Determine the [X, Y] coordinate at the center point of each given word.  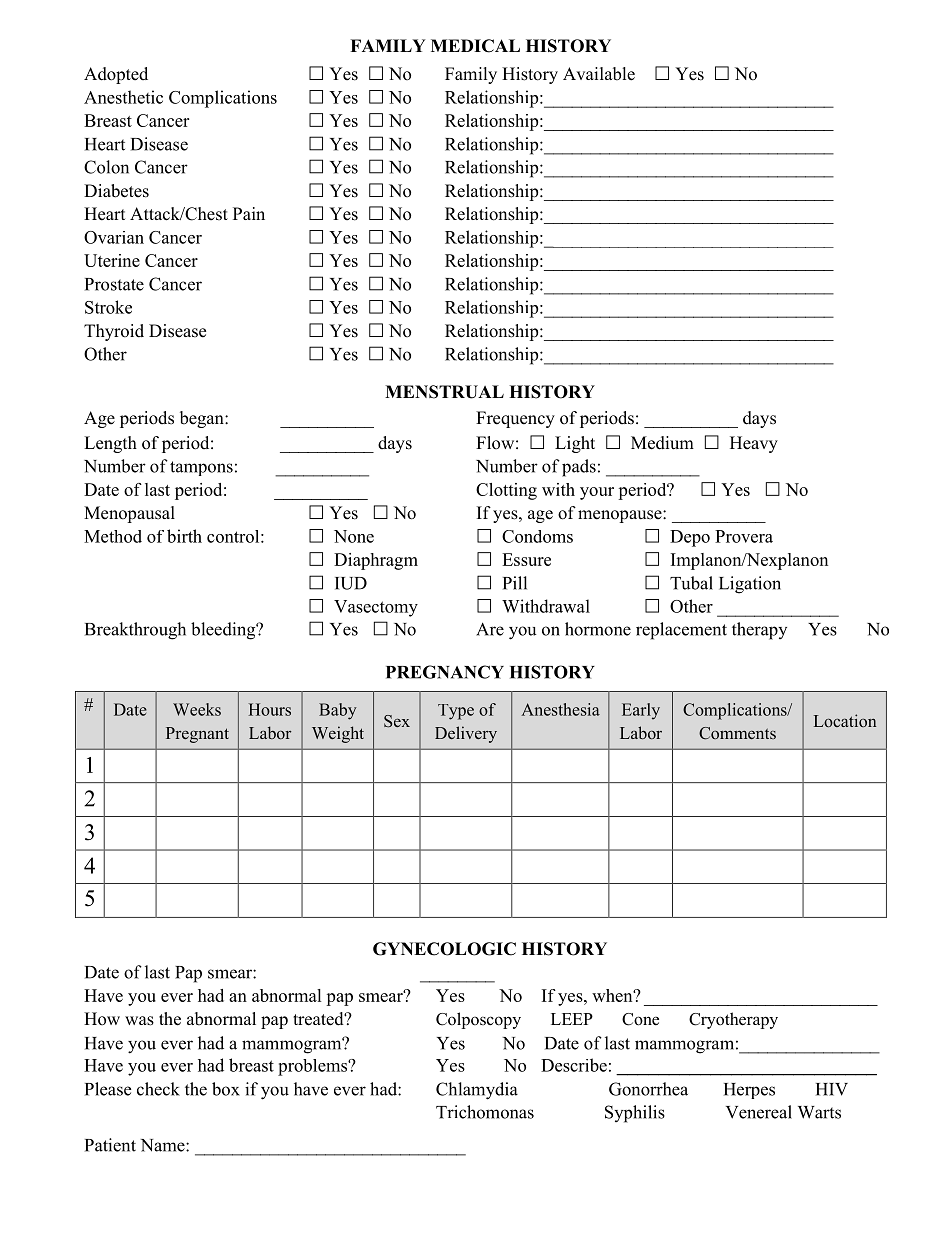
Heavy [754, 444]
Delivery [466, 734]
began [203, 419]
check [158, 1089]
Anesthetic [123, 97]
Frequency [515, 419]
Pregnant [197, 735]
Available [599, 74]
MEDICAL [475, 46]
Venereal [759, 1112]
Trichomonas [485, 1112]
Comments [737, 733]
